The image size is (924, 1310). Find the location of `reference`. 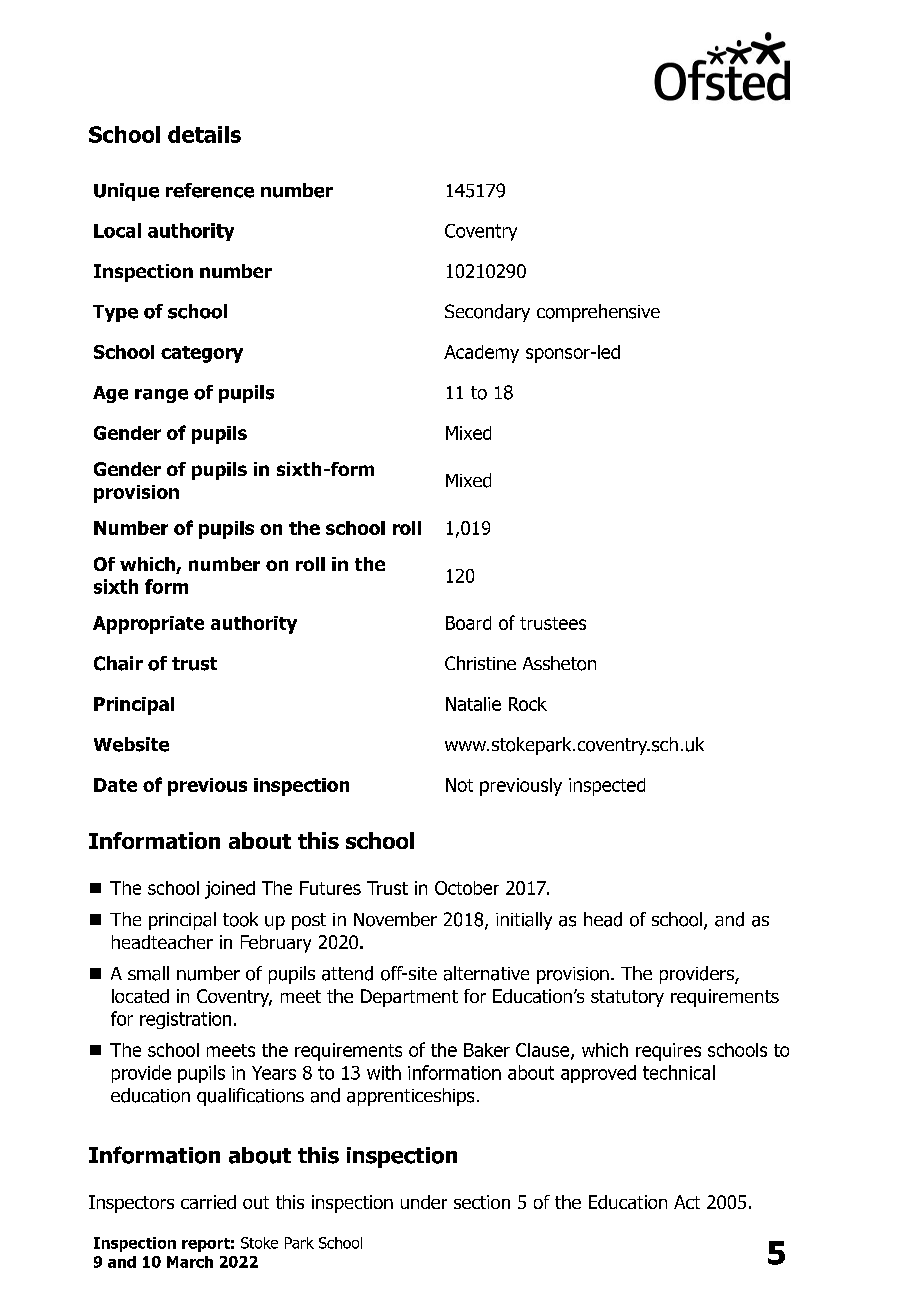

reference is located at coordinates (210, 190).
